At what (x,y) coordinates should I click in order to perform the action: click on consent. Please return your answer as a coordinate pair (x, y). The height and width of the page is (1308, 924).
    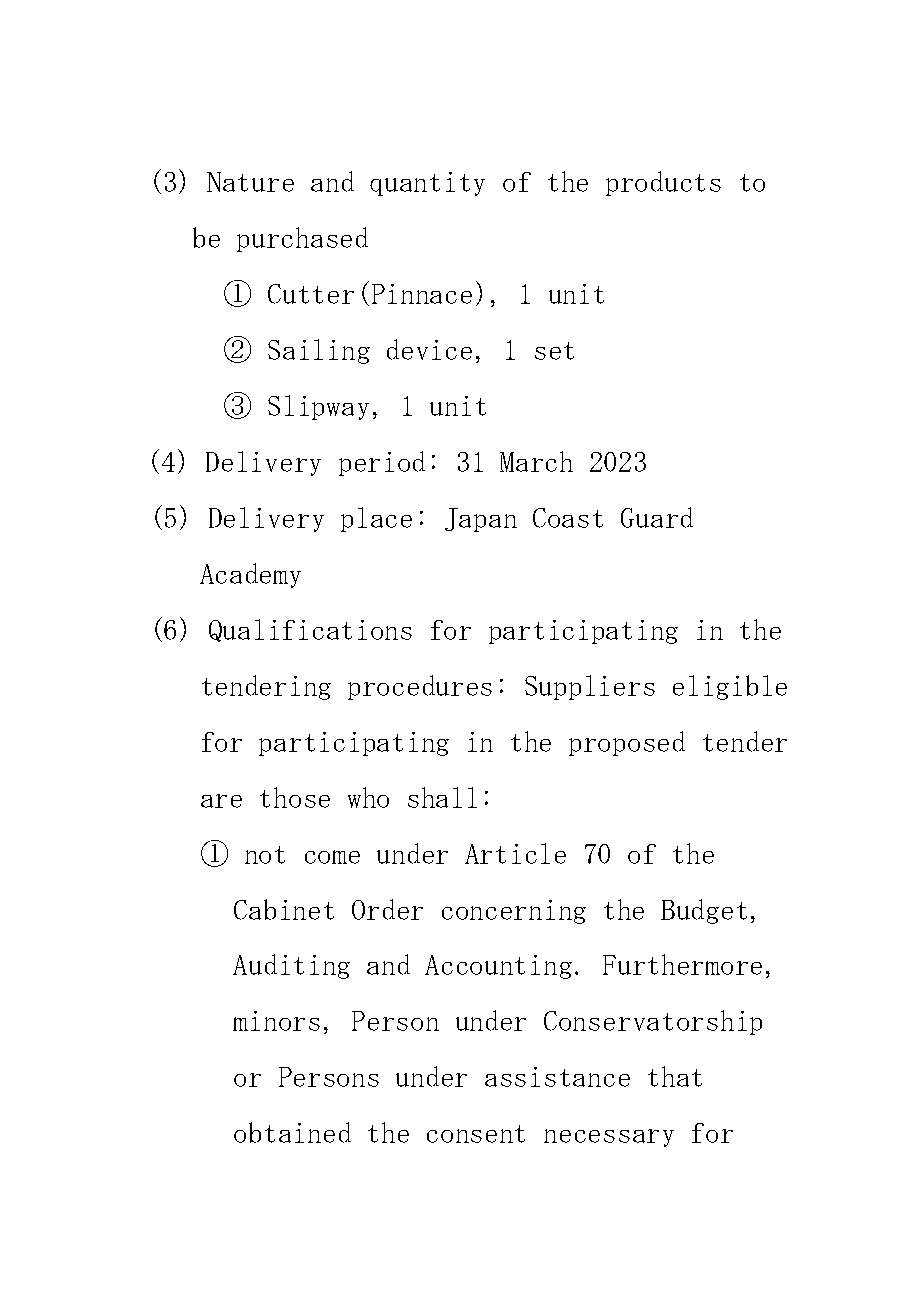
    Looking at the image, I should click on (476, 1134).
